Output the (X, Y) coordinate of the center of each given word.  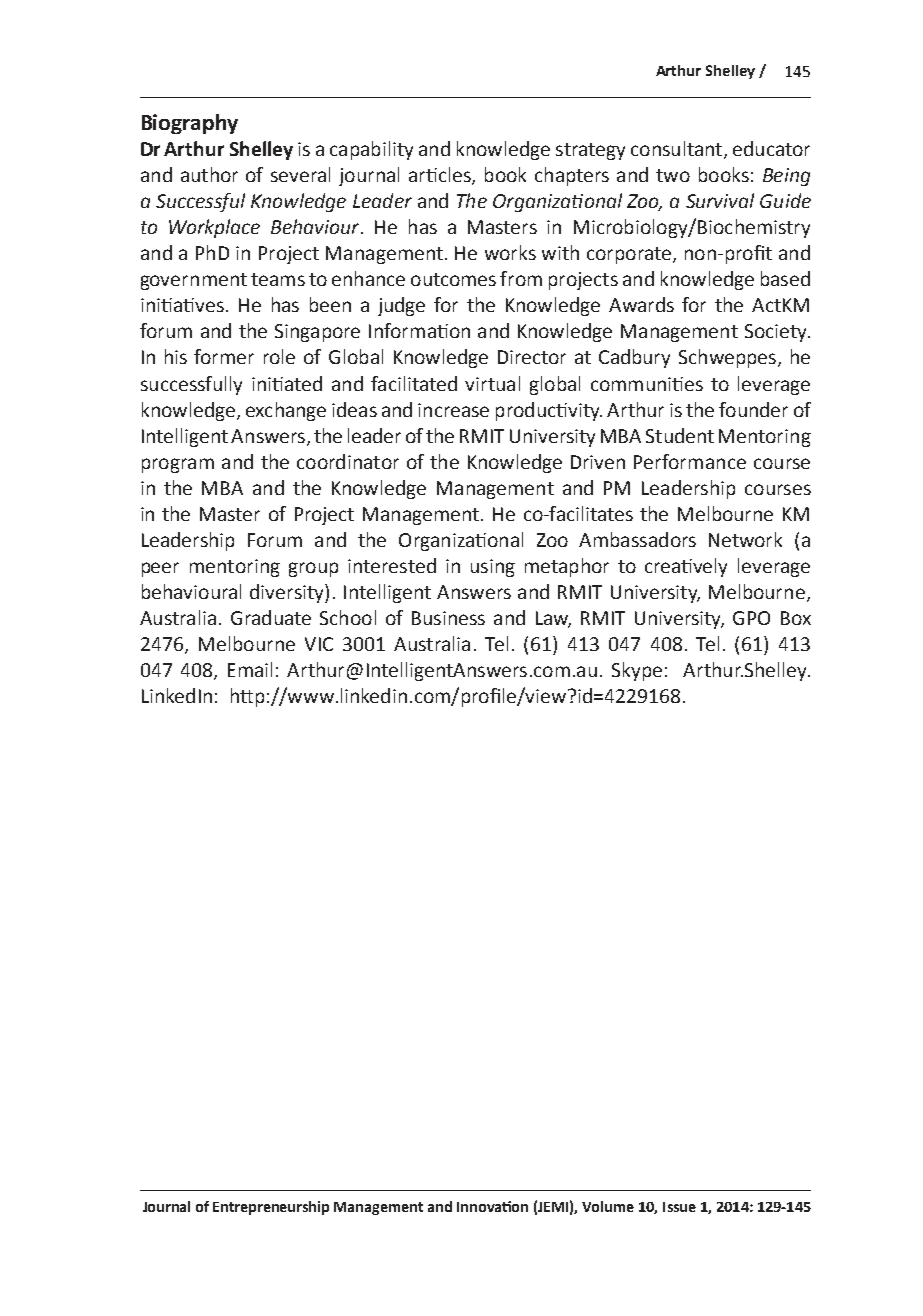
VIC (319, 644)
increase (453, 410)
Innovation (492, 1206)
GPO (751, 618)
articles (441, 176)
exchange (286, 411)
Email (250, 669)
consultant (678, 150)
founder (753, 409)
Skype (637, 671)
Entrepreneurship (271, 1208)
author (209, 174)
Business (448, 618)
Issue (679, 1207)
